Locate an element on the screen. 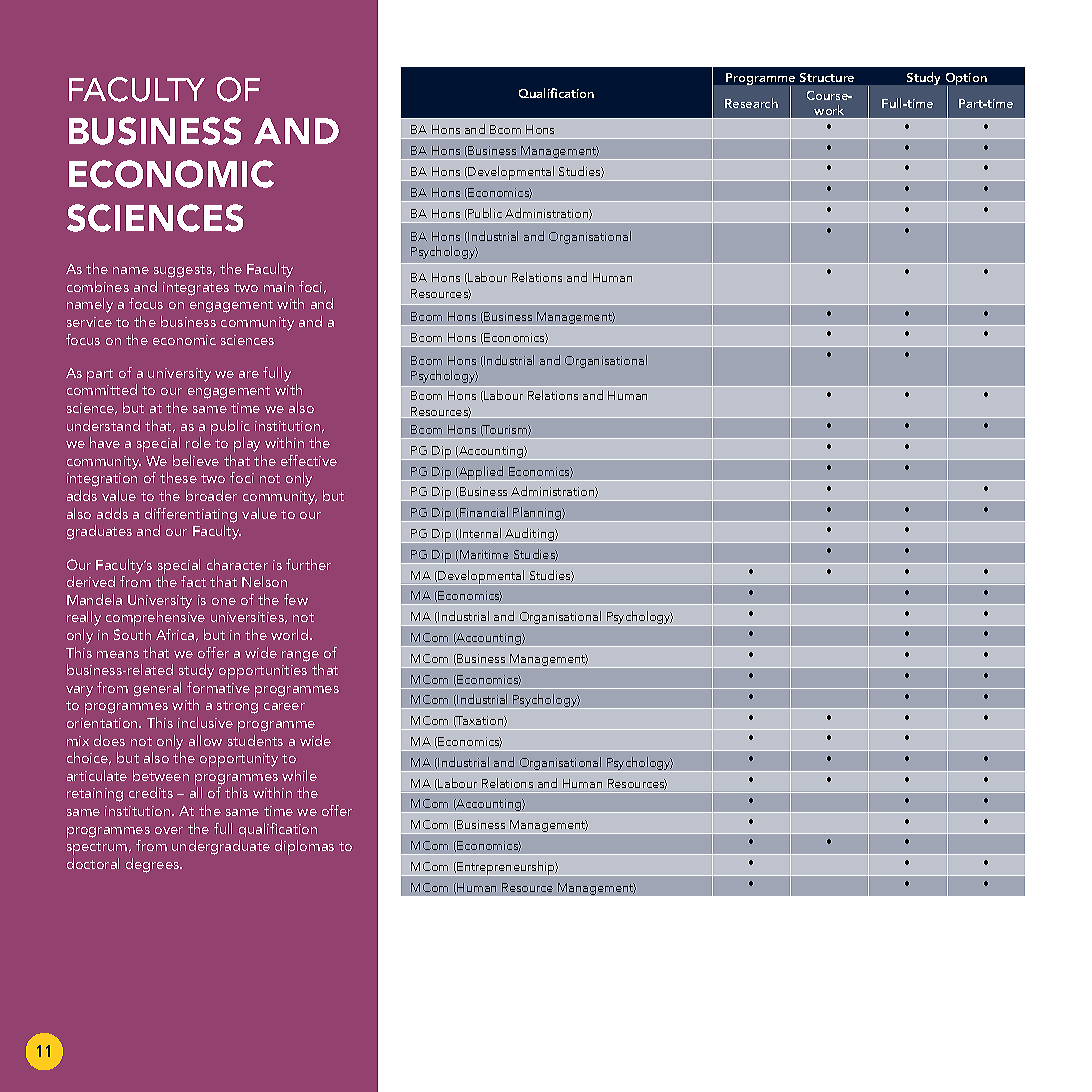  main is located at coordinates (279, 287).
